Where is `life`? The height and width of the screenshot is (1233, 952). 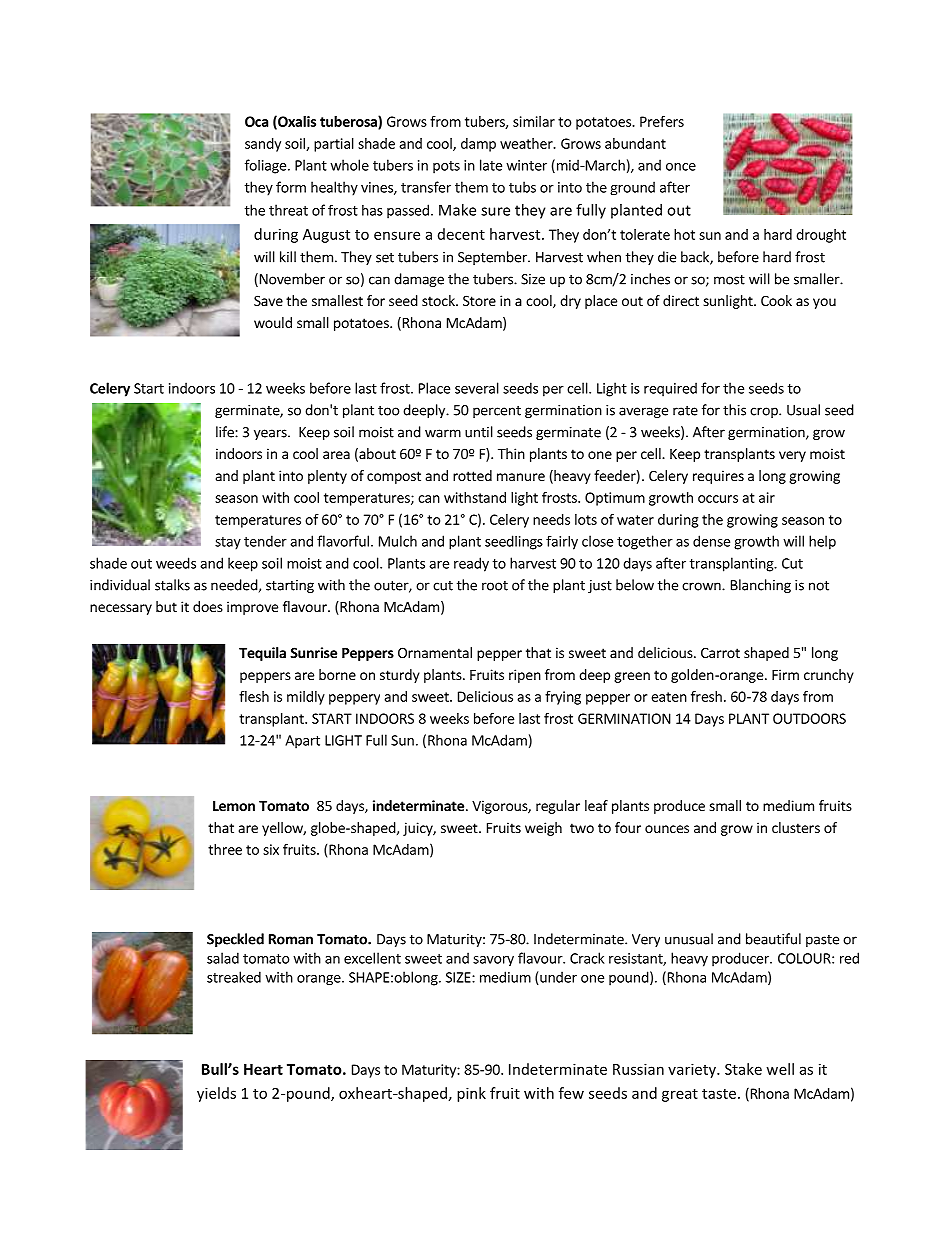
life is located at coordinates (226, 432).
